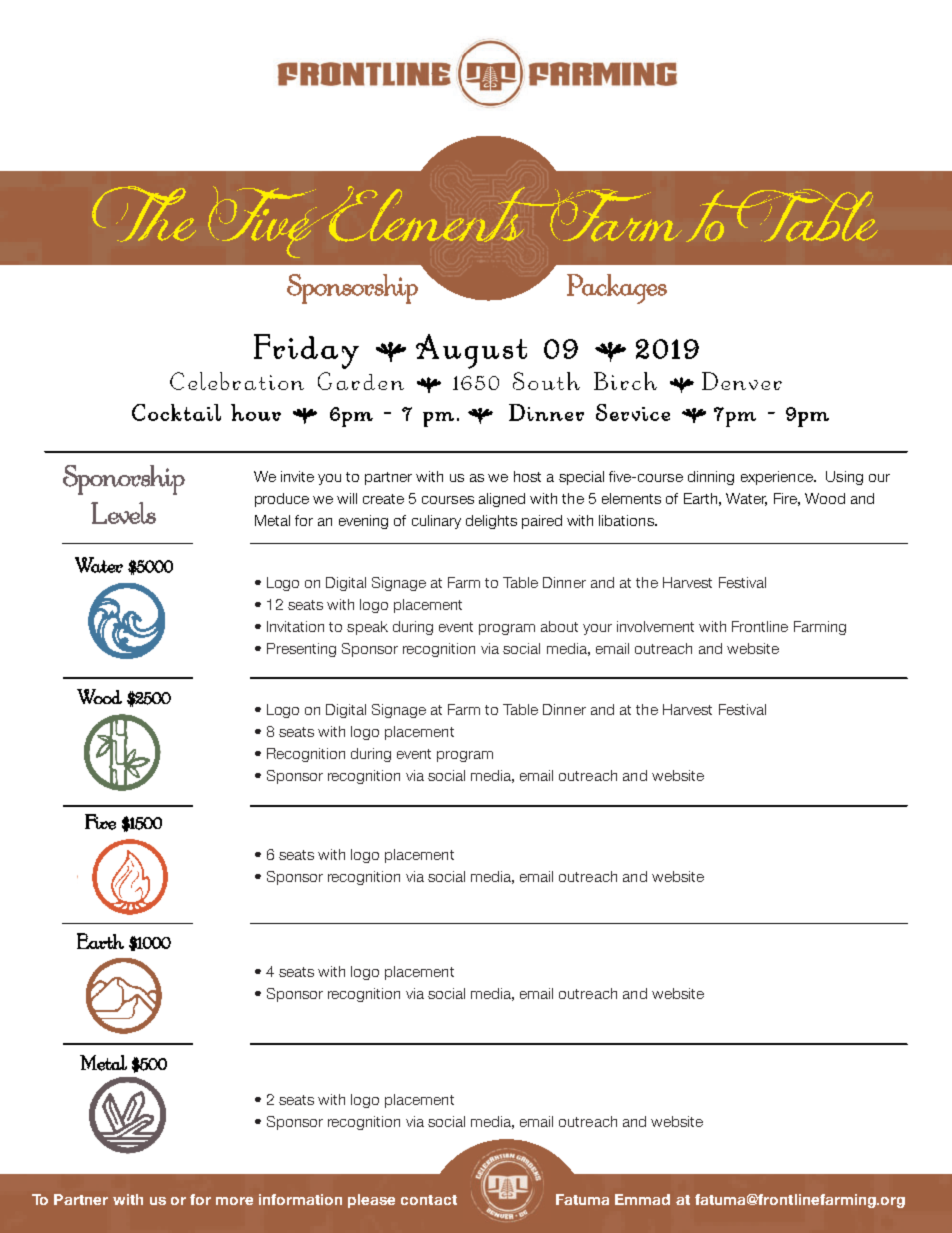 The image size is (952, 1233). Describe the element at coordinates (546, 381) in the screenshot. I see `South` at that location.
